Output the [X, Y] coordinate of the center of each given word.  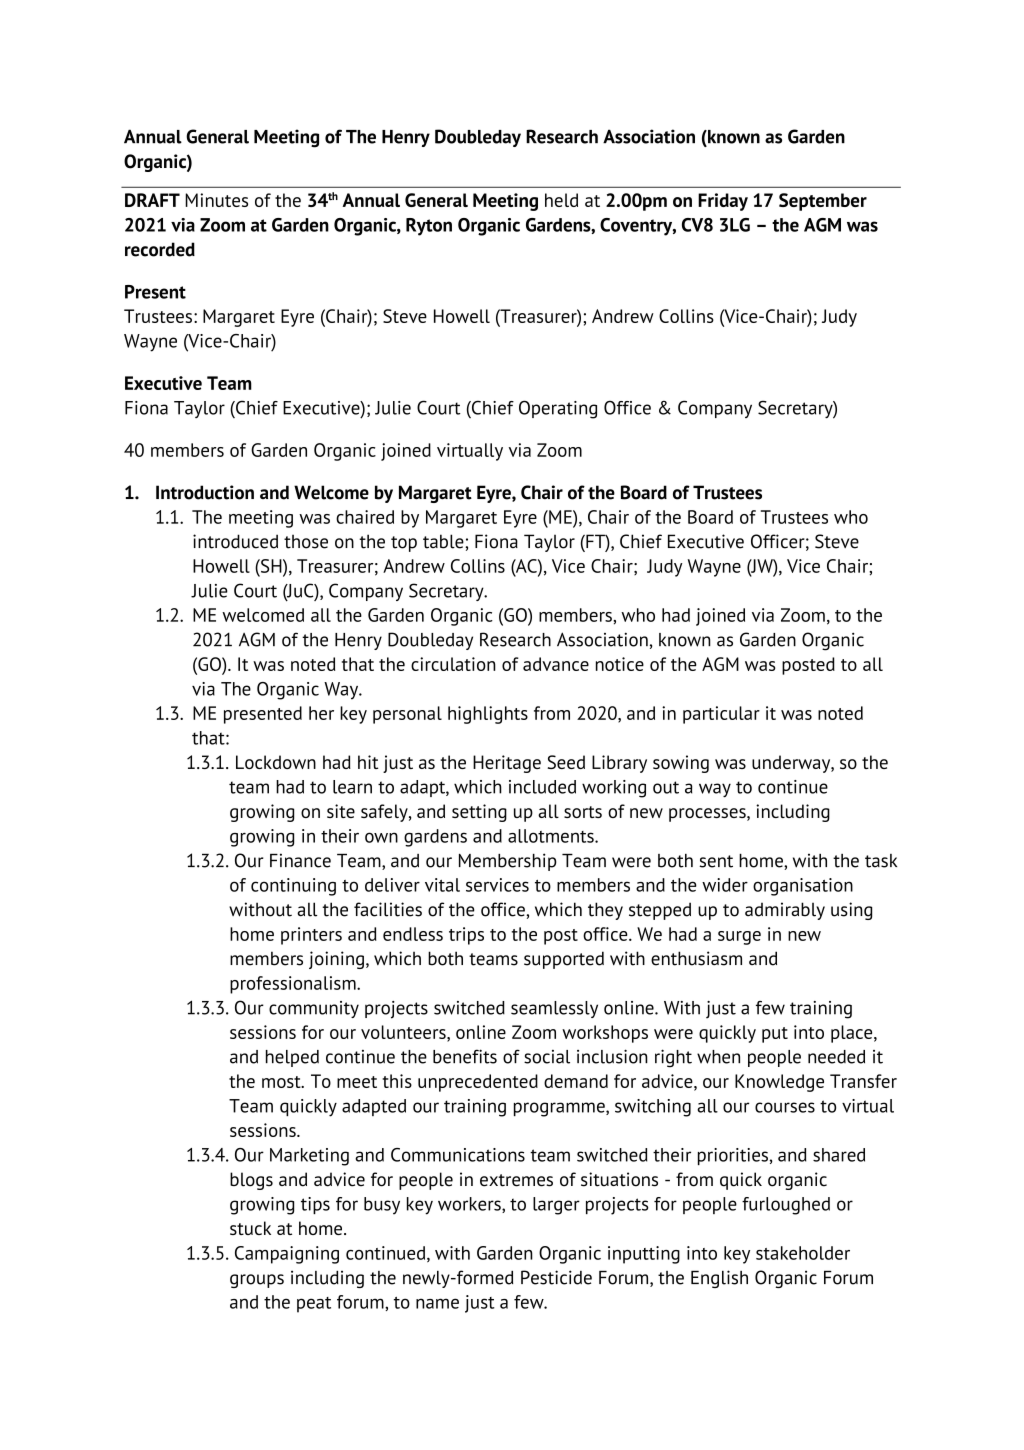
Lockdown [276, 762]
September [823, 202]
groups [257, 1281]
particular [721, 715]
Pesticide [556, 1277]
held [561, 200]
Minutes [216, 200]
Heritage [507, 764]
